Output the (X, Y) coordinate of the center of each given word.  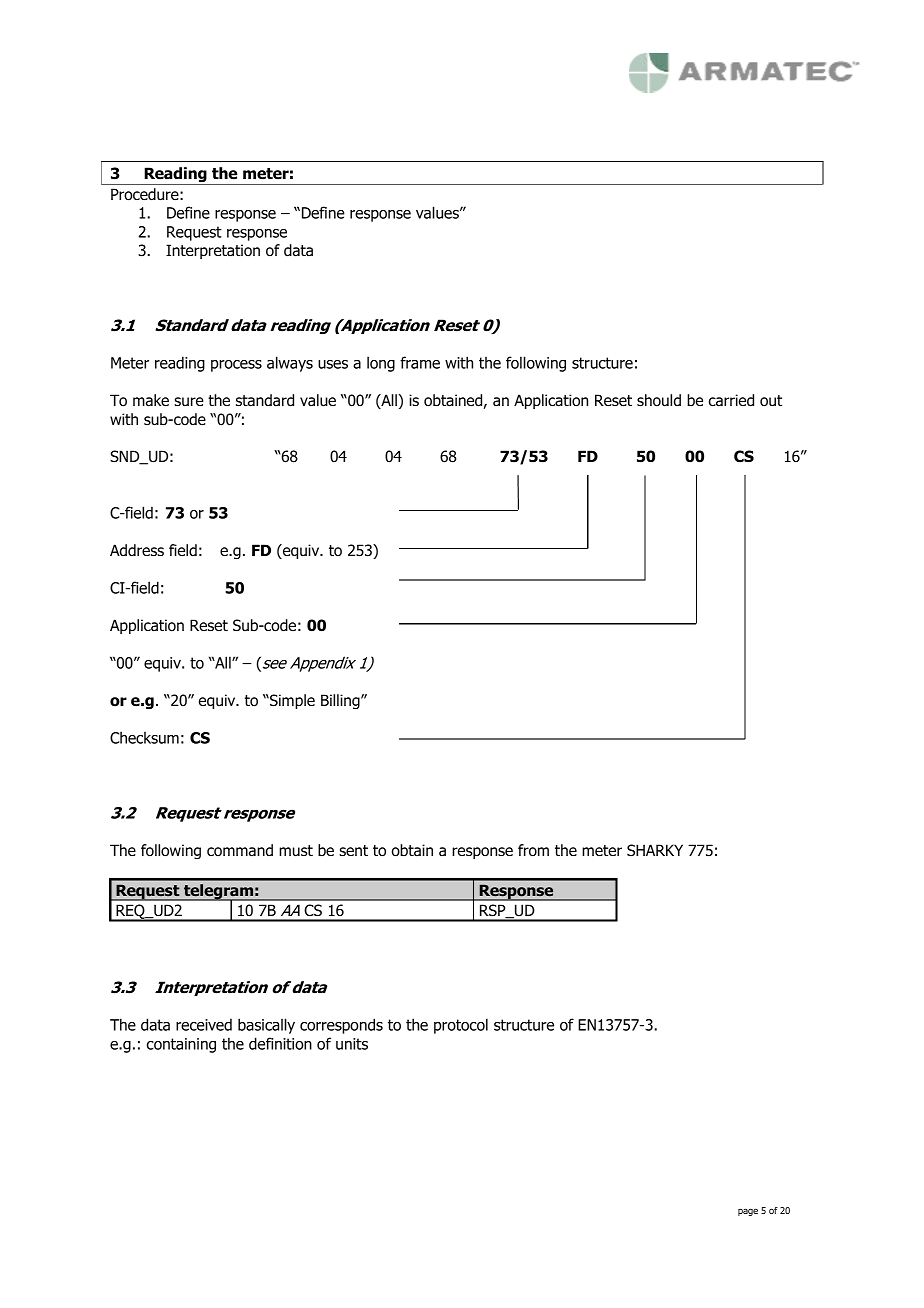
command (240, 850)
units (352, 1044)
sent (353, 850)
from (533, 850)
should (659, 400)
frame (420, 362)
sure (189, 402)
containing (181, 1045)
